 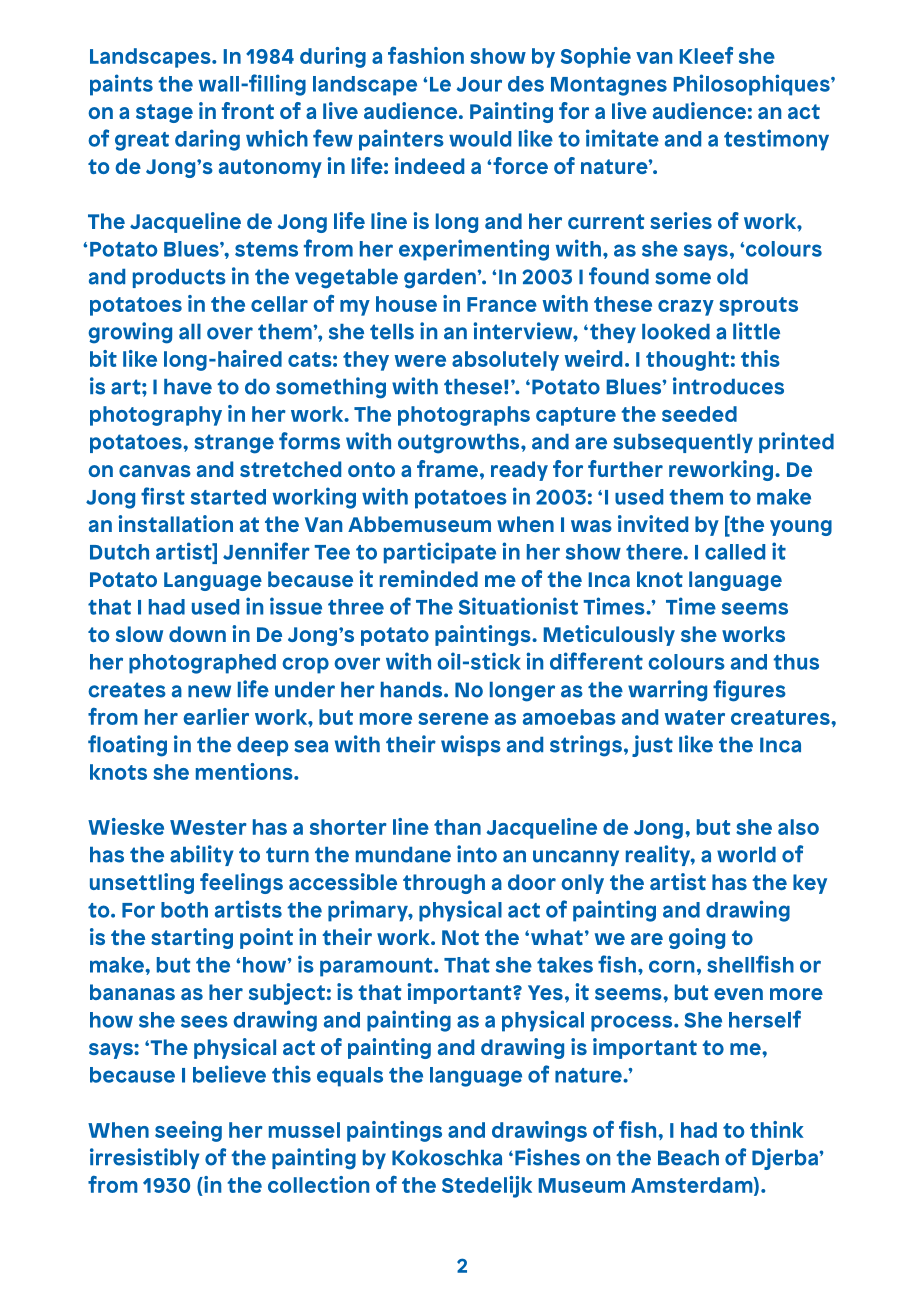 What do you see at coordinates (479, 84) in the page?
I see `Jour` at bounding box center [479, 84].
